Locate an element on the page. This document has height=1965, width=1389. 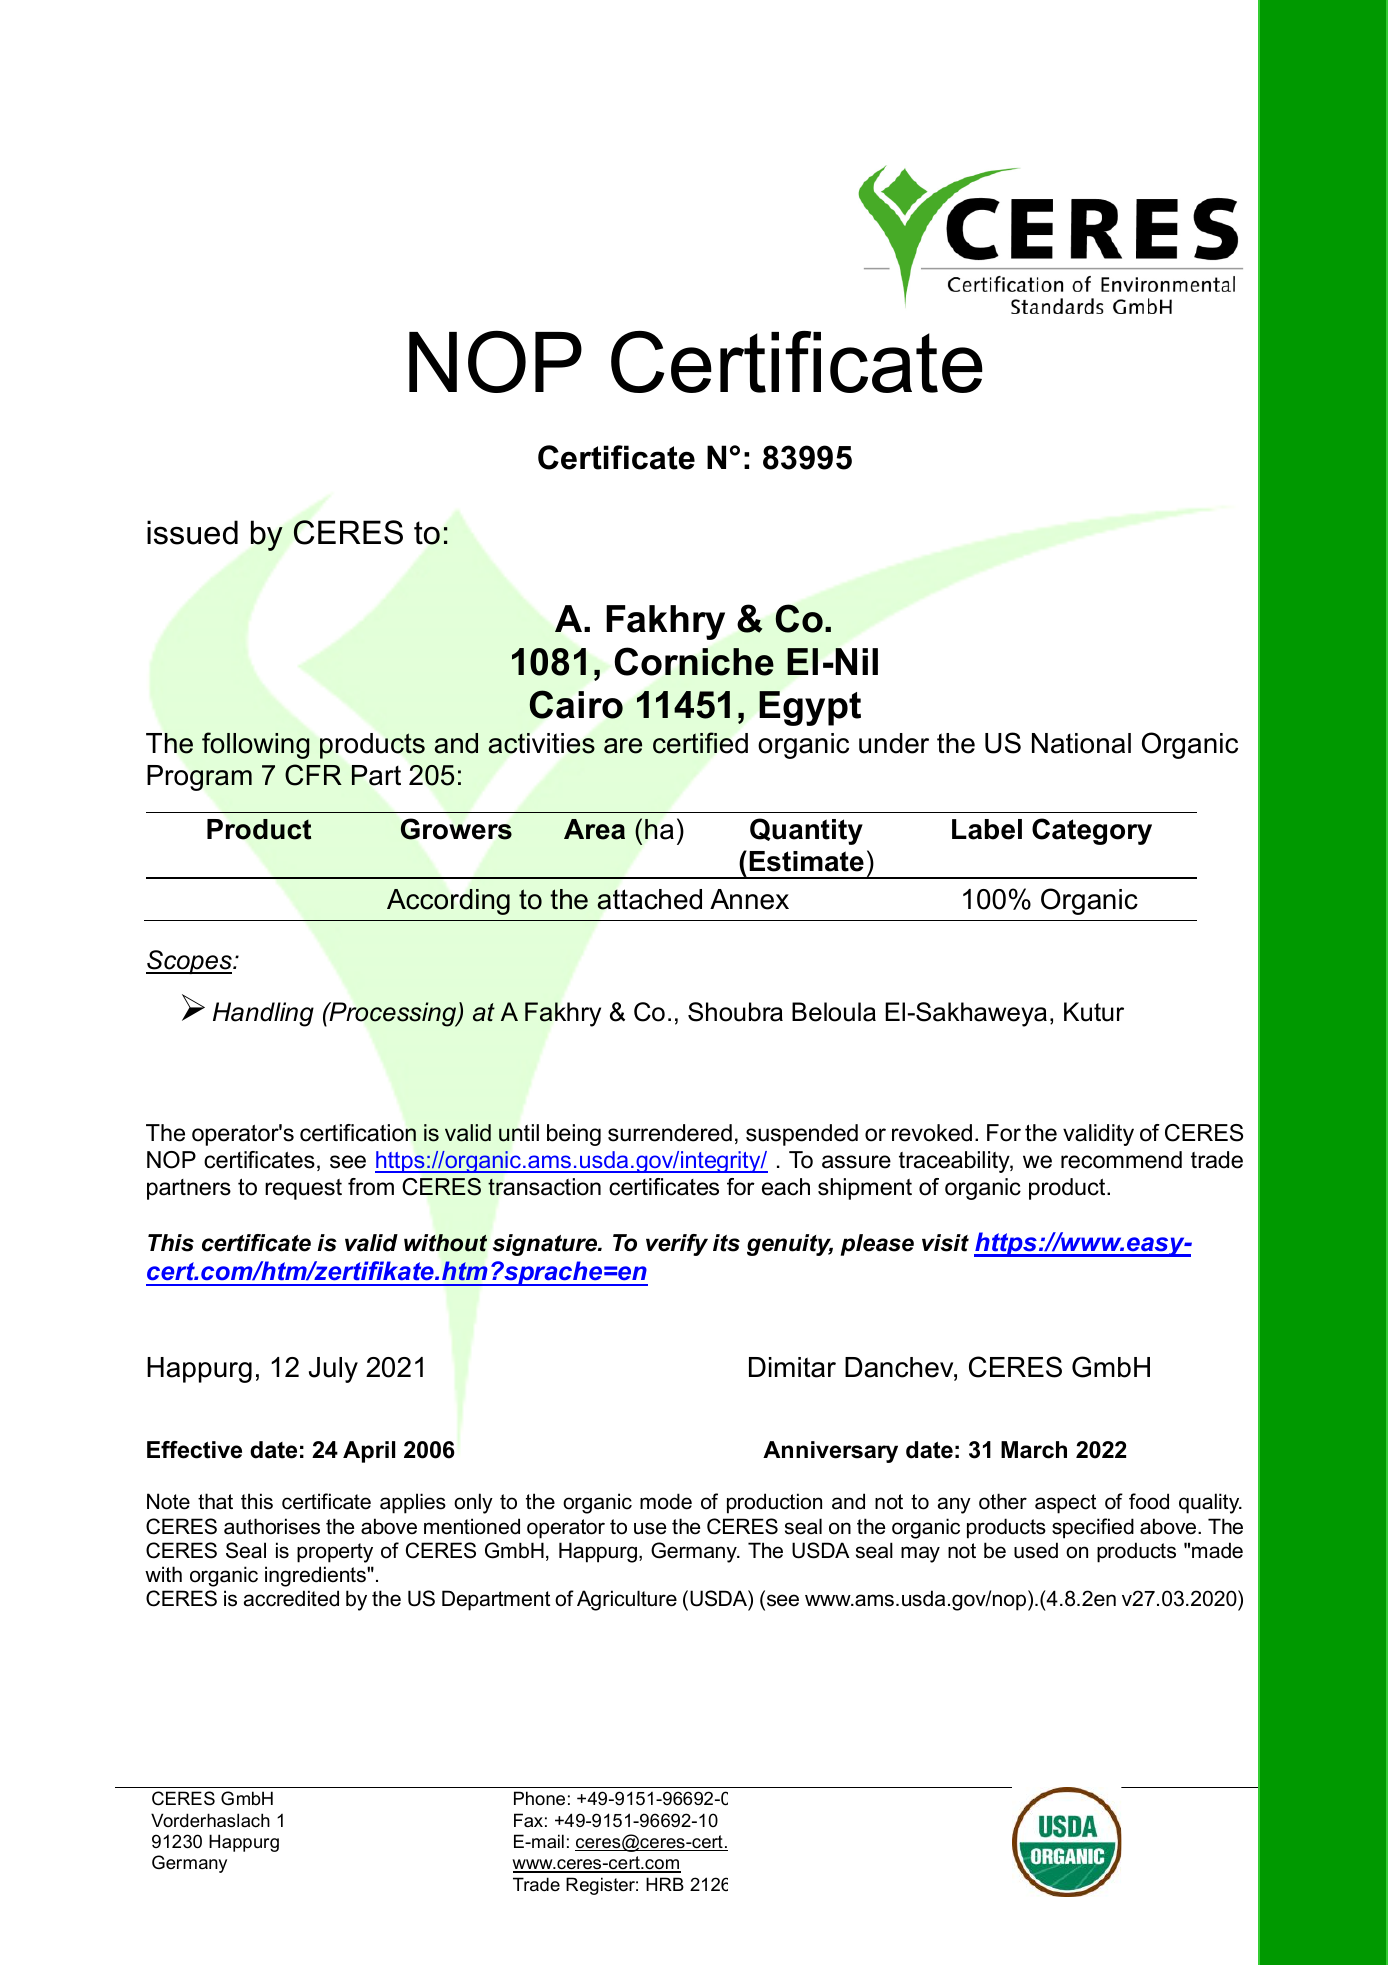
National is located at coordinates (1081, 743).
